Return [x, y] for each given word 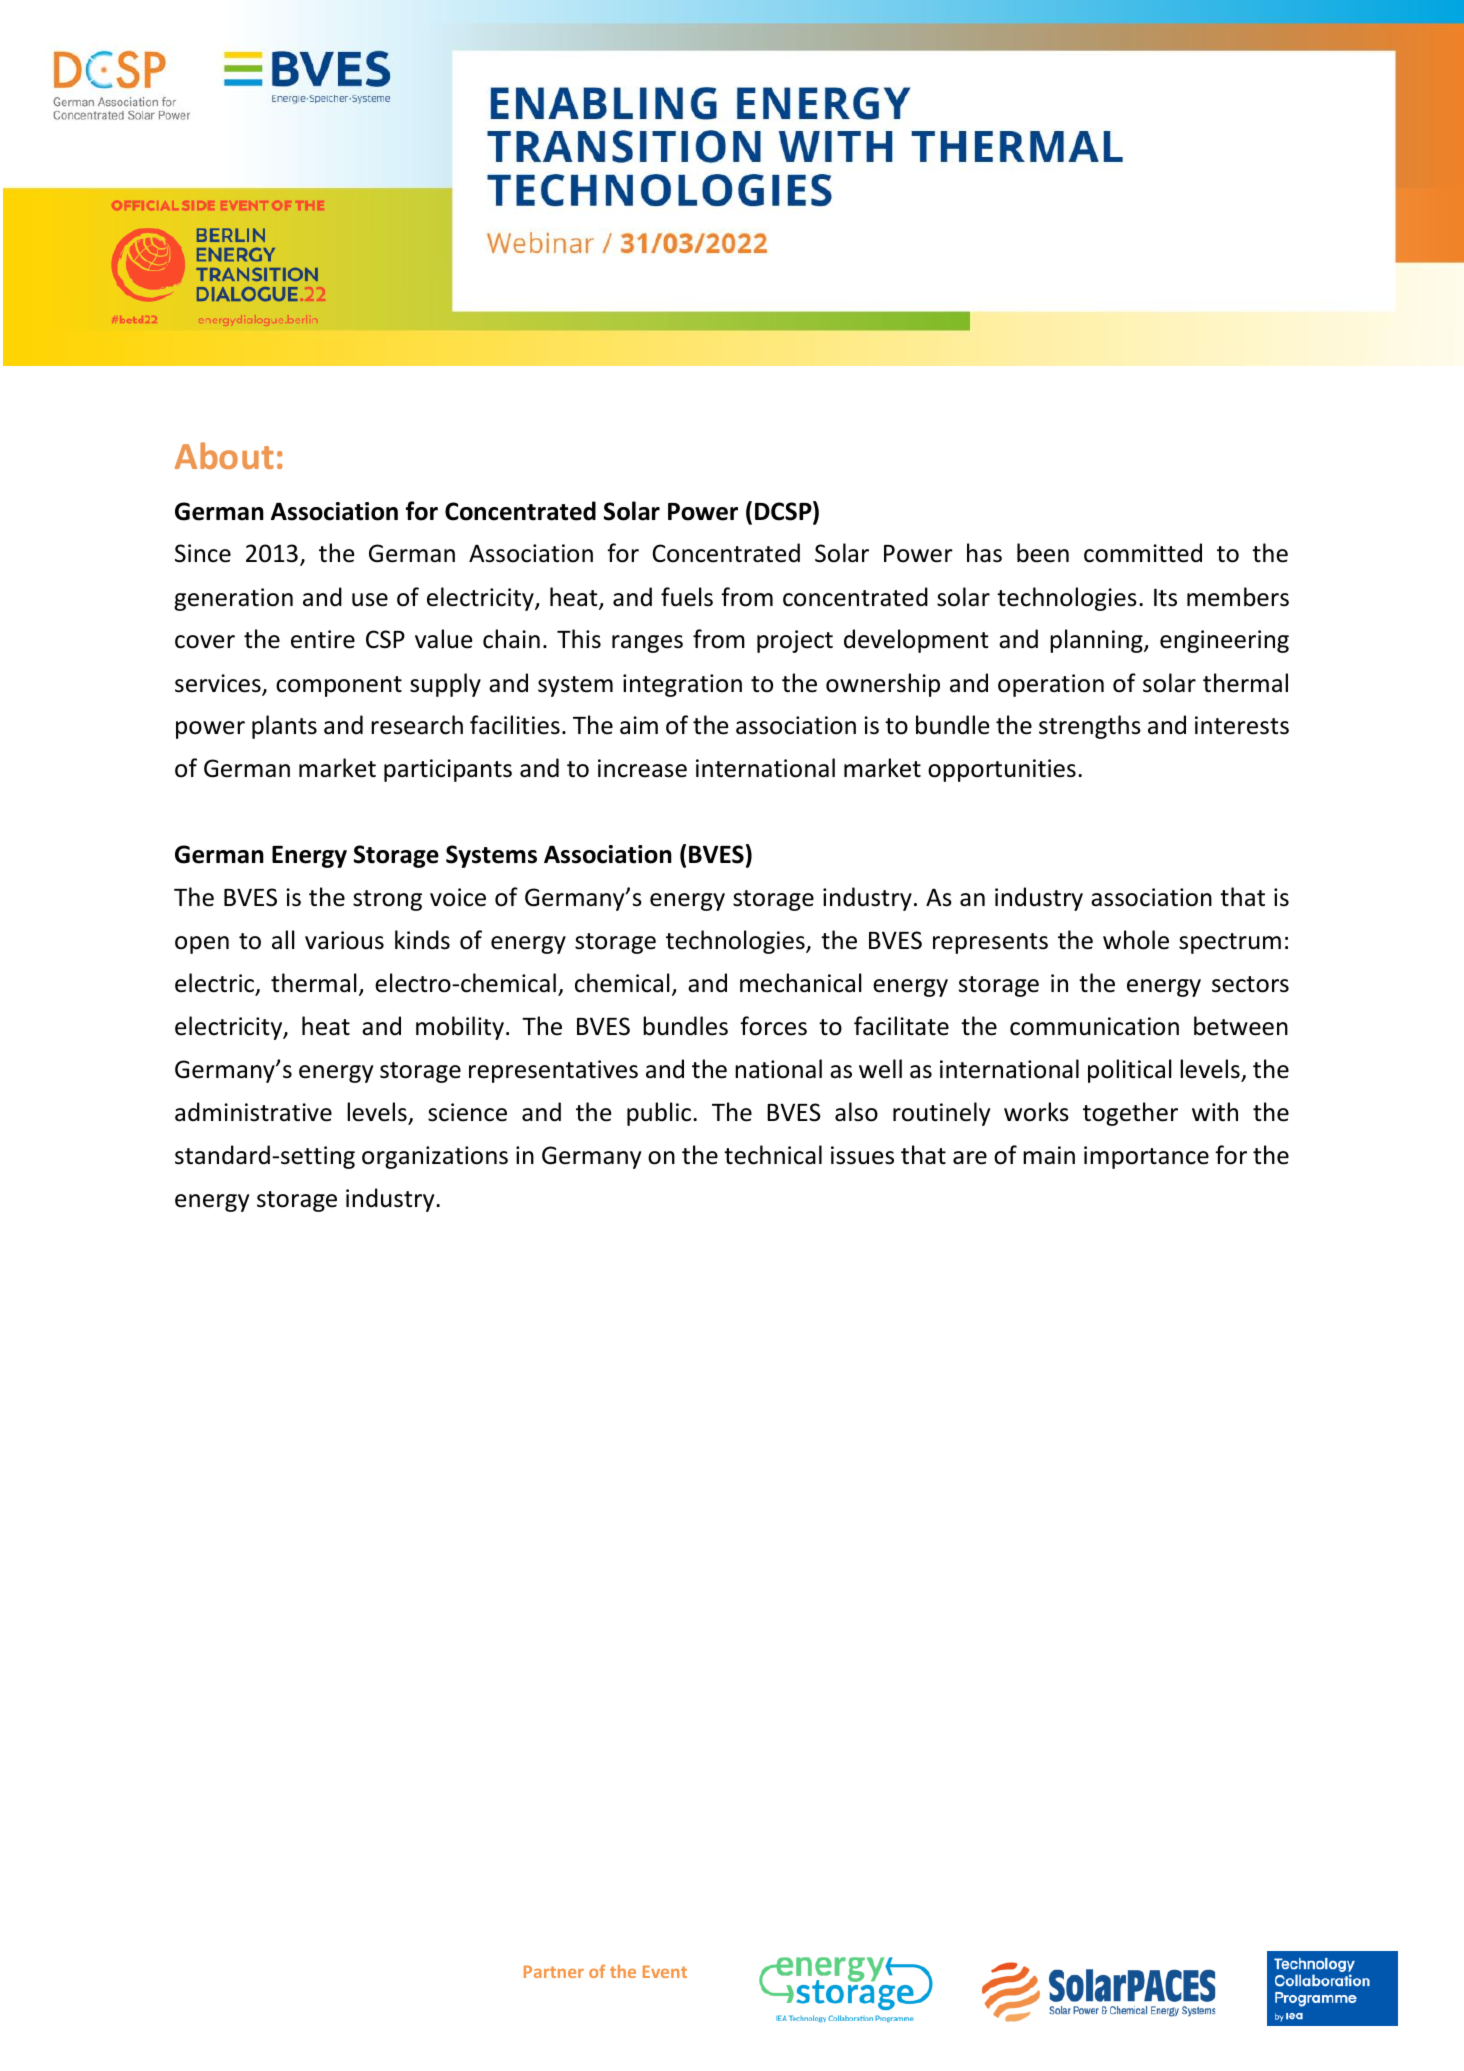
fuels [687, 597]
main [1049, 1155]
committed [1143, 553]
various [344, 940]
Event [665, 1971]
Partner [554, 1971]
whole [1136, 940]
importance [1146, 1157]
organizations [435, 1157]
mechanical [801, 983]
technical [773, 1155]
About [224, 455]
